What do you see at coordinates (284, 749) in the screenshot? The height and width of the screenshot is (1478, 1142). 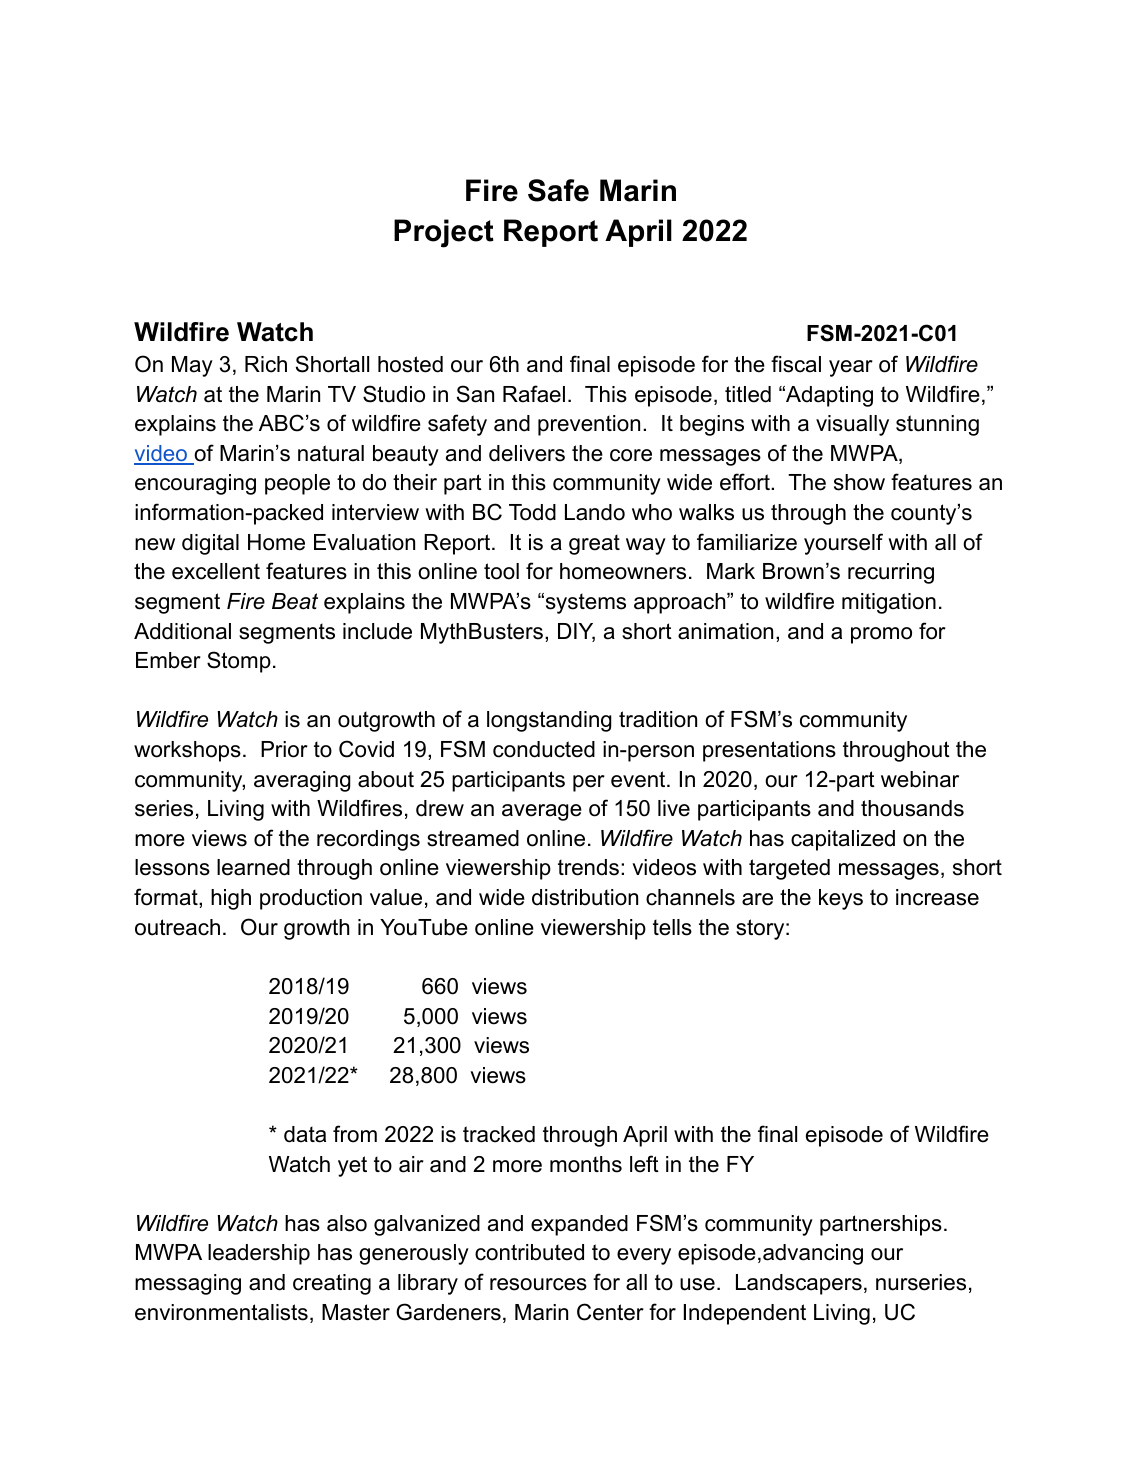 I see `Prior` at bounding box center [284, 749].
